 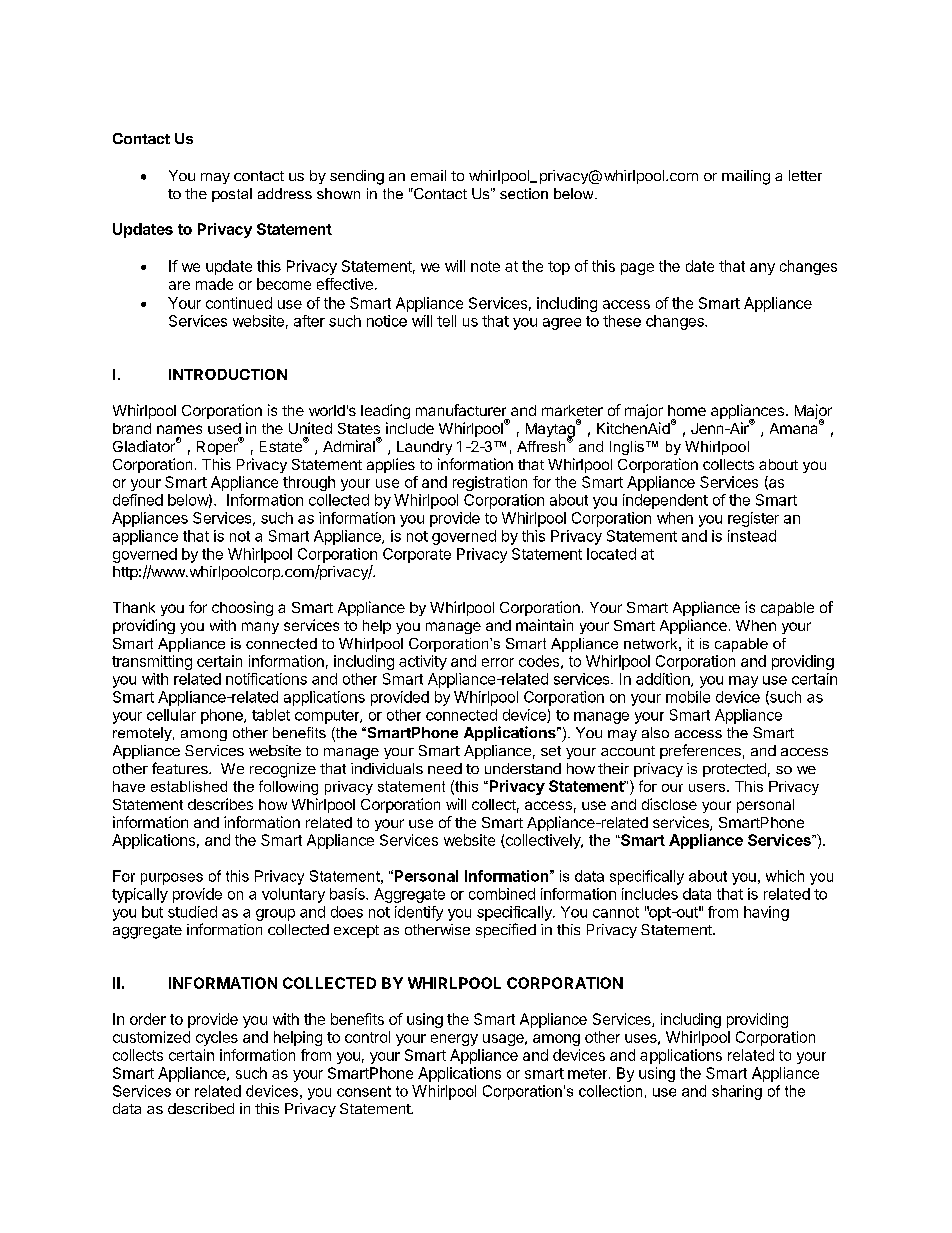 What do you see at coordinates (428, 175) in the page?
I see `email` at bounding box center [428, 175].
